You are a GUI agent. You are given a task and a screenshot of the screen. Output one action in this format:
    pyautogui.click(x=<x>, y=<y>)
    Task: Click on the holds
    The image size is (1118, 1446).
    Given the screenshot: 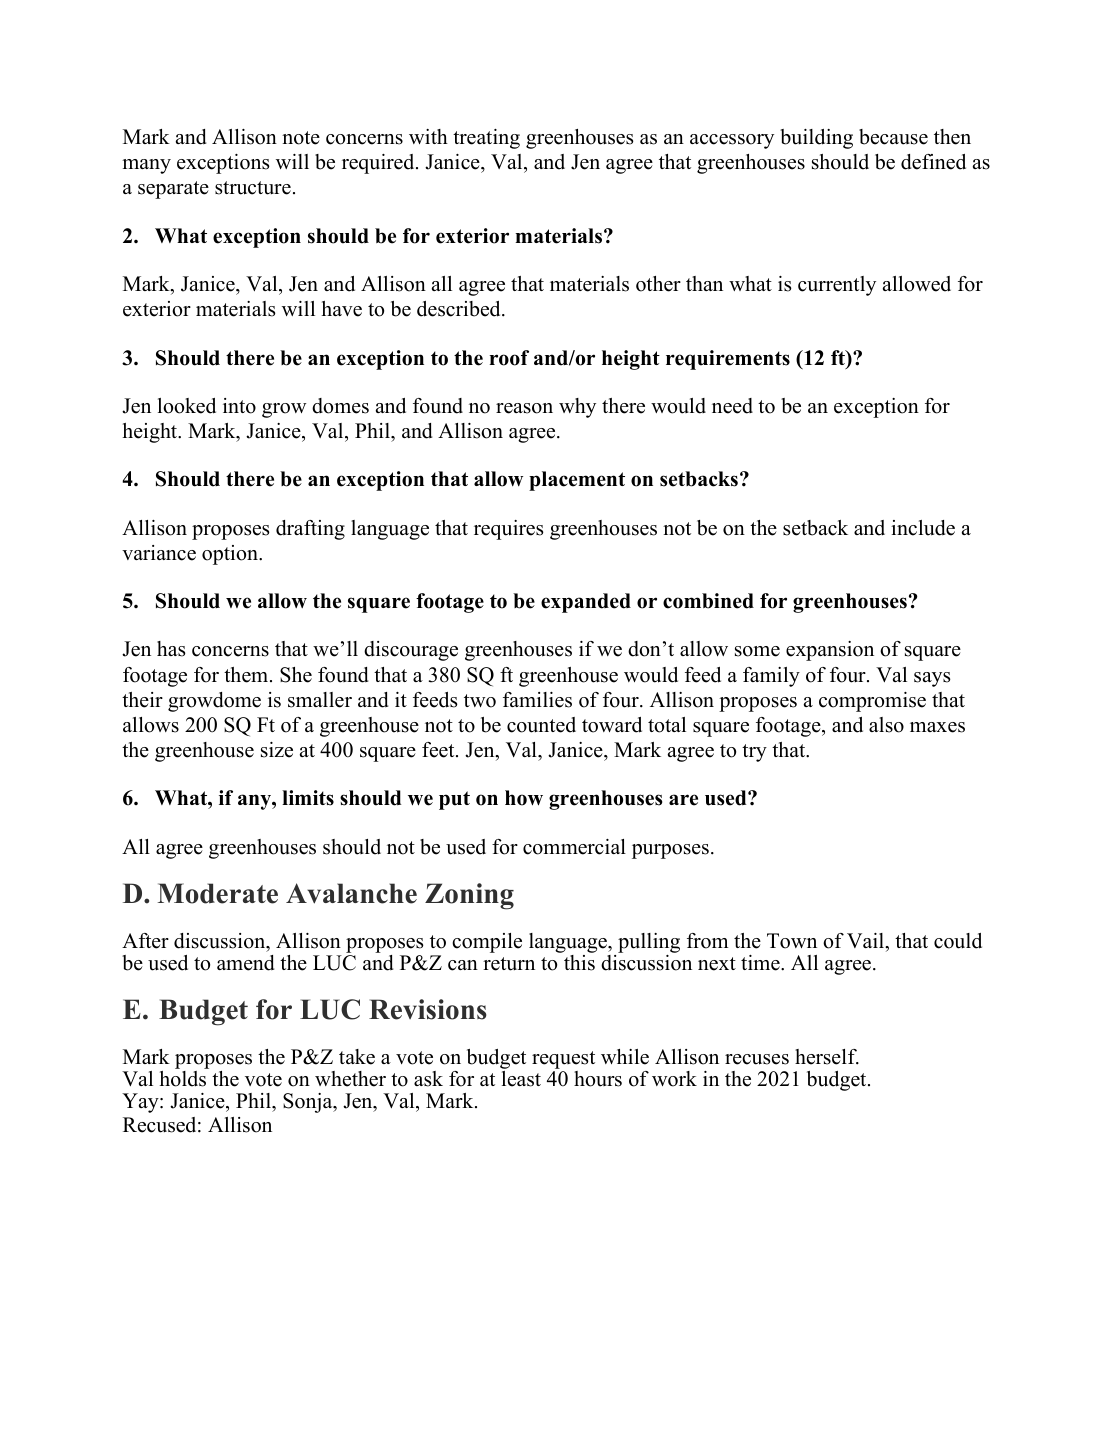 What is the action you would take?
    pyautogui.click(x=183, y=1079)
